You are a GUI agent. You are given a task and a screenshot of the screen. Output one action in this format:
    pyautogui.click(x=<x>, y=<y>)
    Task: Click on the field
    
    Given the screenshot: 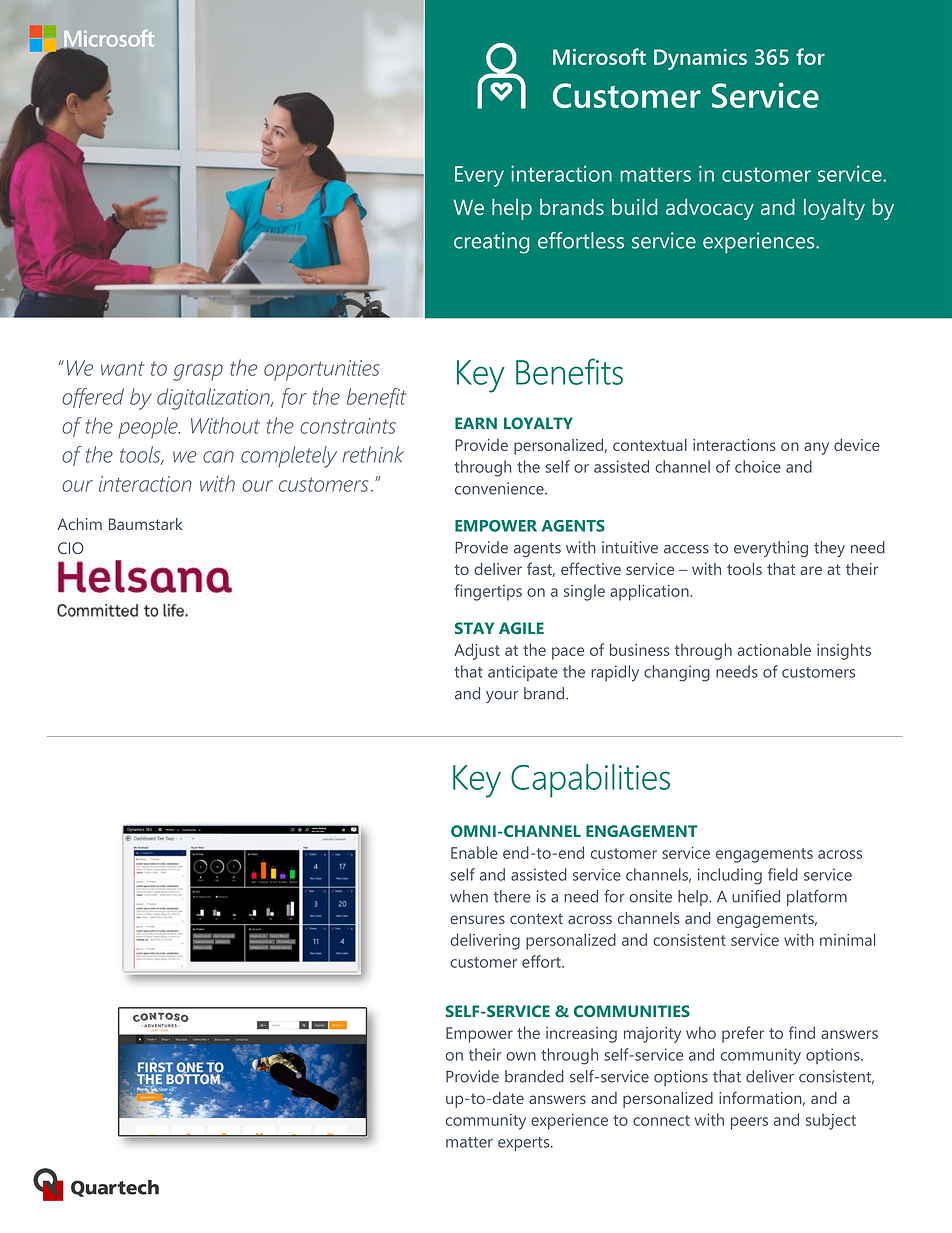 What is the action you would take?
    pyautogui.click(x=783, y=874)
